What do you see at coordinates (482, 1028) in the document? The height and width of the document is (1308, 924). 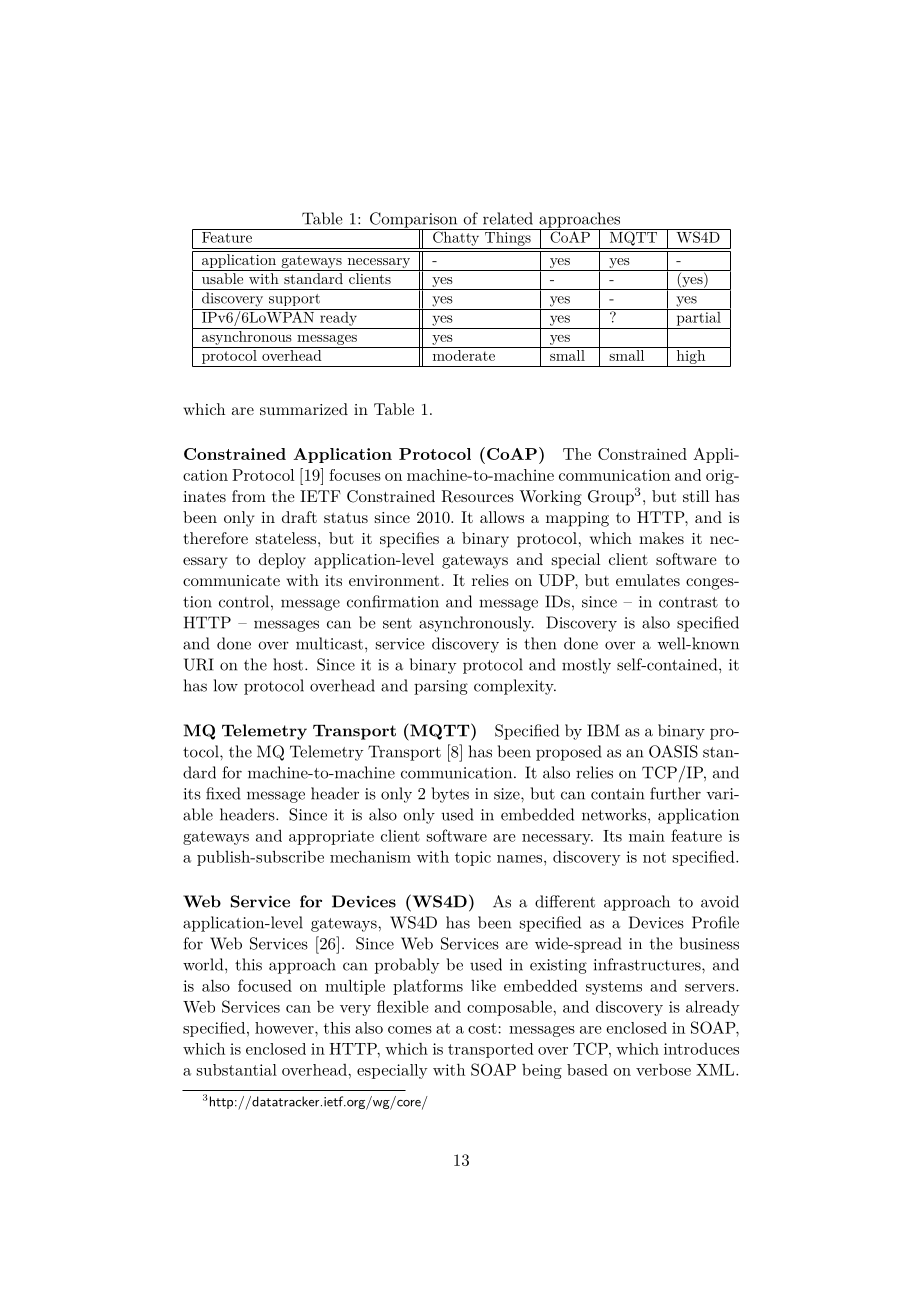 I see `cost` at bounding box center [482, 1028].
